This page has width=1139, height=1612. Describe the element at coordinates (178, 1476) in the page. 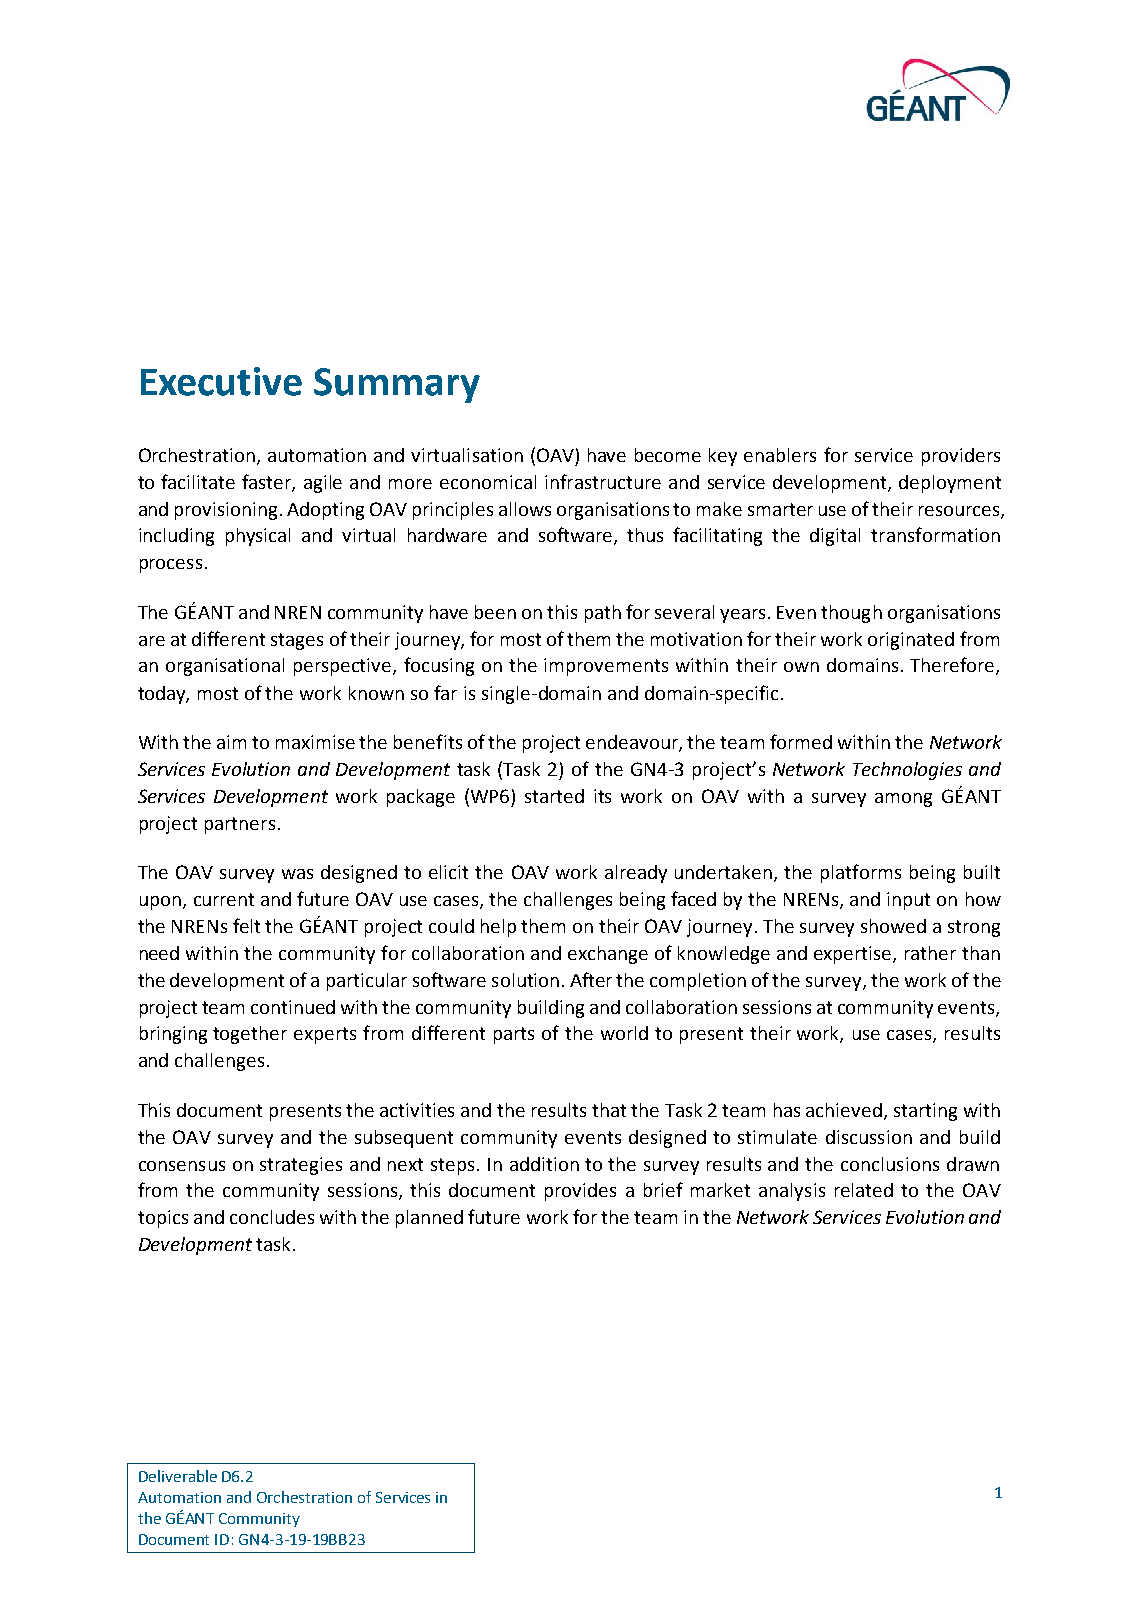

I see `Deliverable` at that location.
